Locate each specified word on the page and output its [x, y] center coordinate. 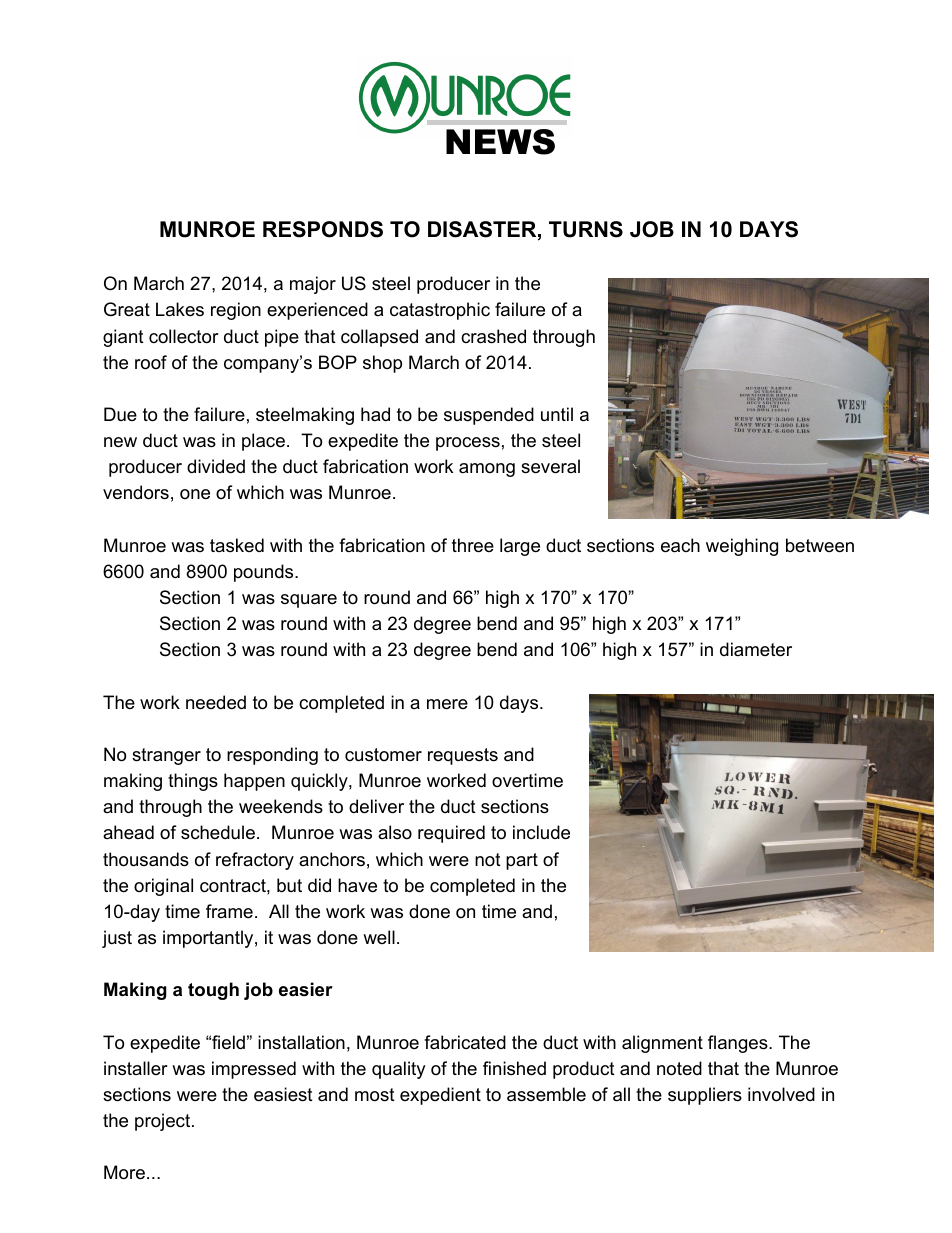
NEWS [500, 142]
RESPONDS [323, 229]
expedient [440, 1096]
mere [447, 704]
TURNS [586, 229]
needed [216, 702]
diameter [756, 649]
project [164, 1122]
